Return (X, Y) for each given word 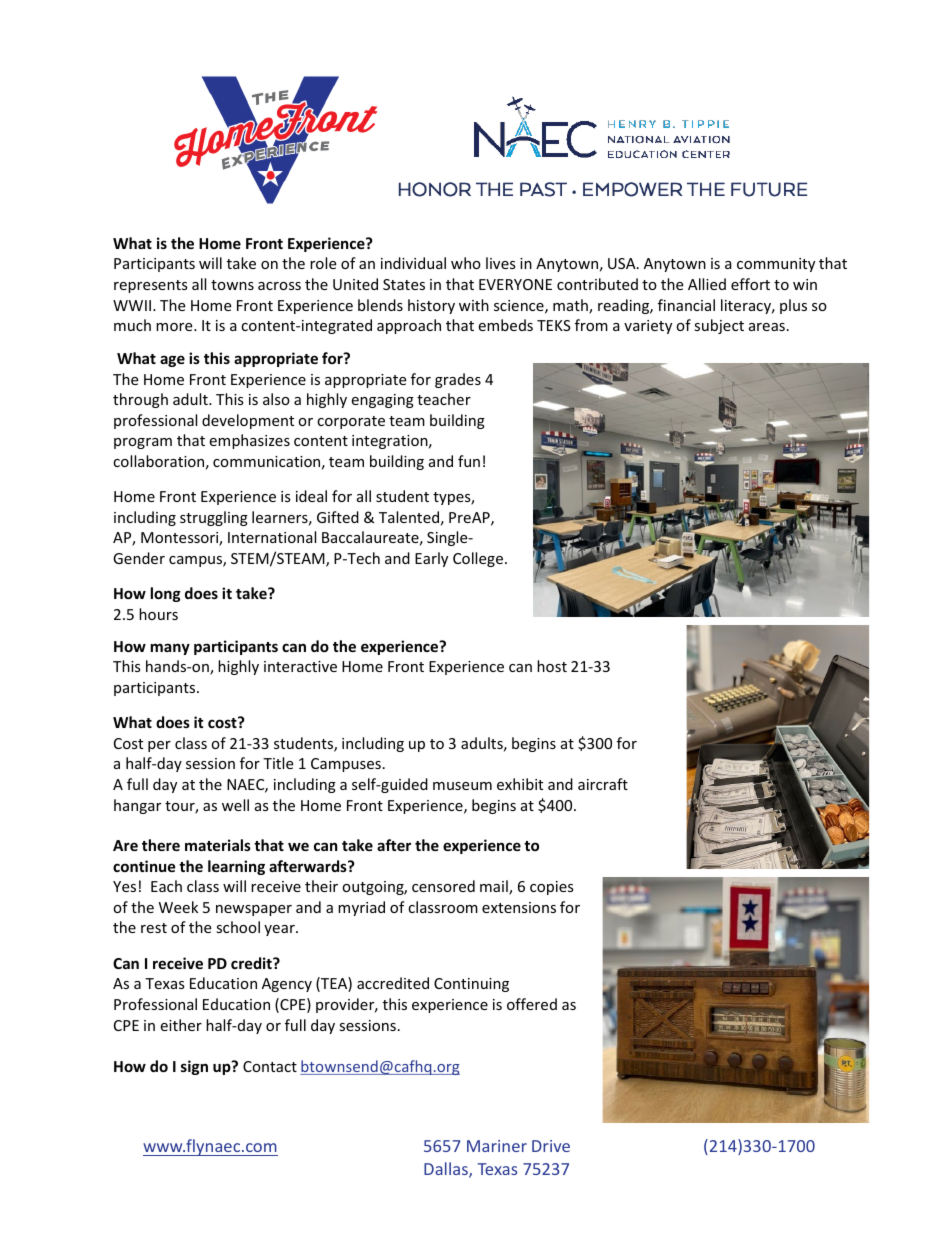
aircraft (603, 784)
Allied (707, 284)
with (474, 305)
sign (194, 1067)
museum (462, 786)
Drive (551, 1146)
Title (278, 763)
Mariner (497, 1146)
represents (151, 286)
